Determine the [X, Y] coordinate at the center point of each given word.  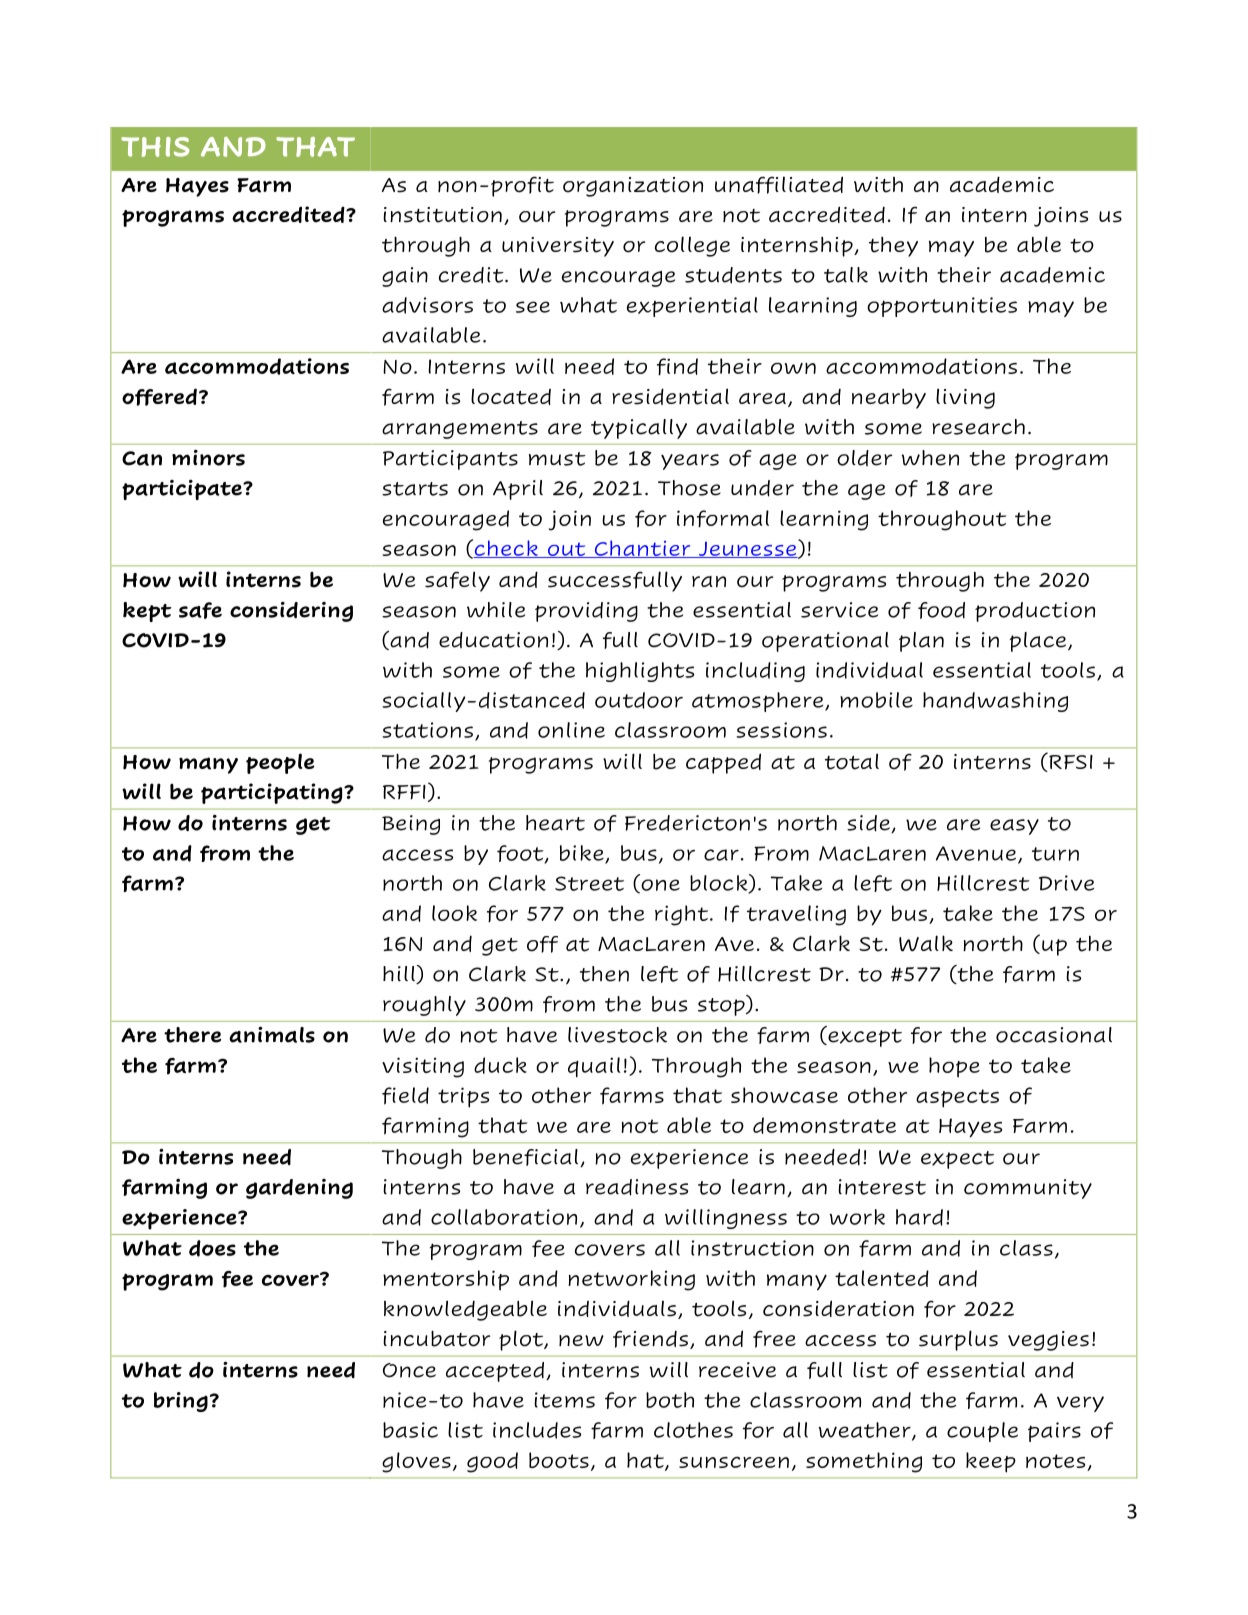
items [564, 1400]
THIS [155, 147]
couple [982, 1432]
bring [181, 1402]
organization [633, 187]
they [893, 247]
